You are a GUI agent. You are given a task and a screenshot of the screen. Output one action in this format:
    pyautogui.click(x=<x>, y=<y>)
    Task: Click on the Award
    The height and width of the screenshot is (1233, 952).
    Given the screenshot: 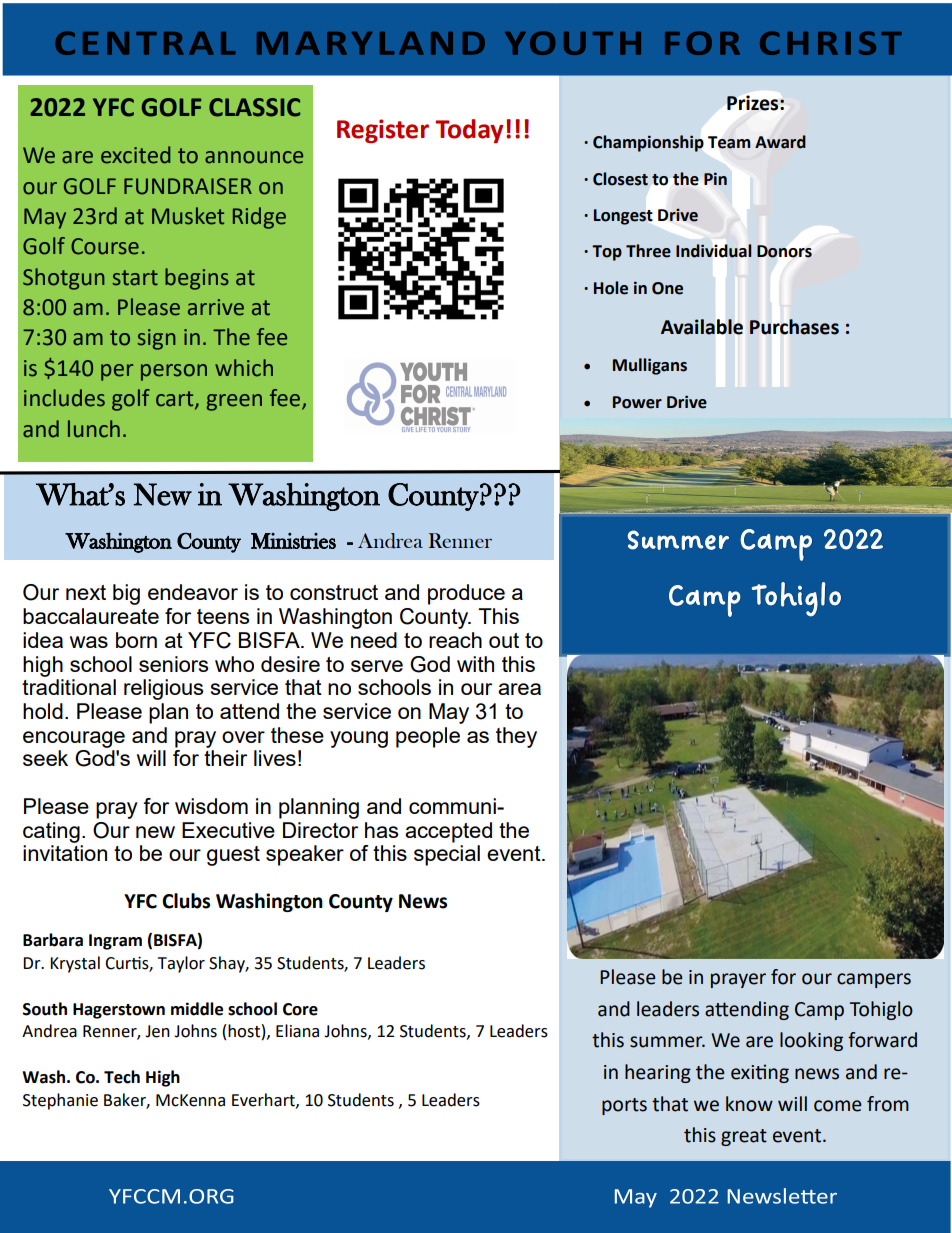 What is the action you would take?
    pyautogui.click(x=780, y=142)
